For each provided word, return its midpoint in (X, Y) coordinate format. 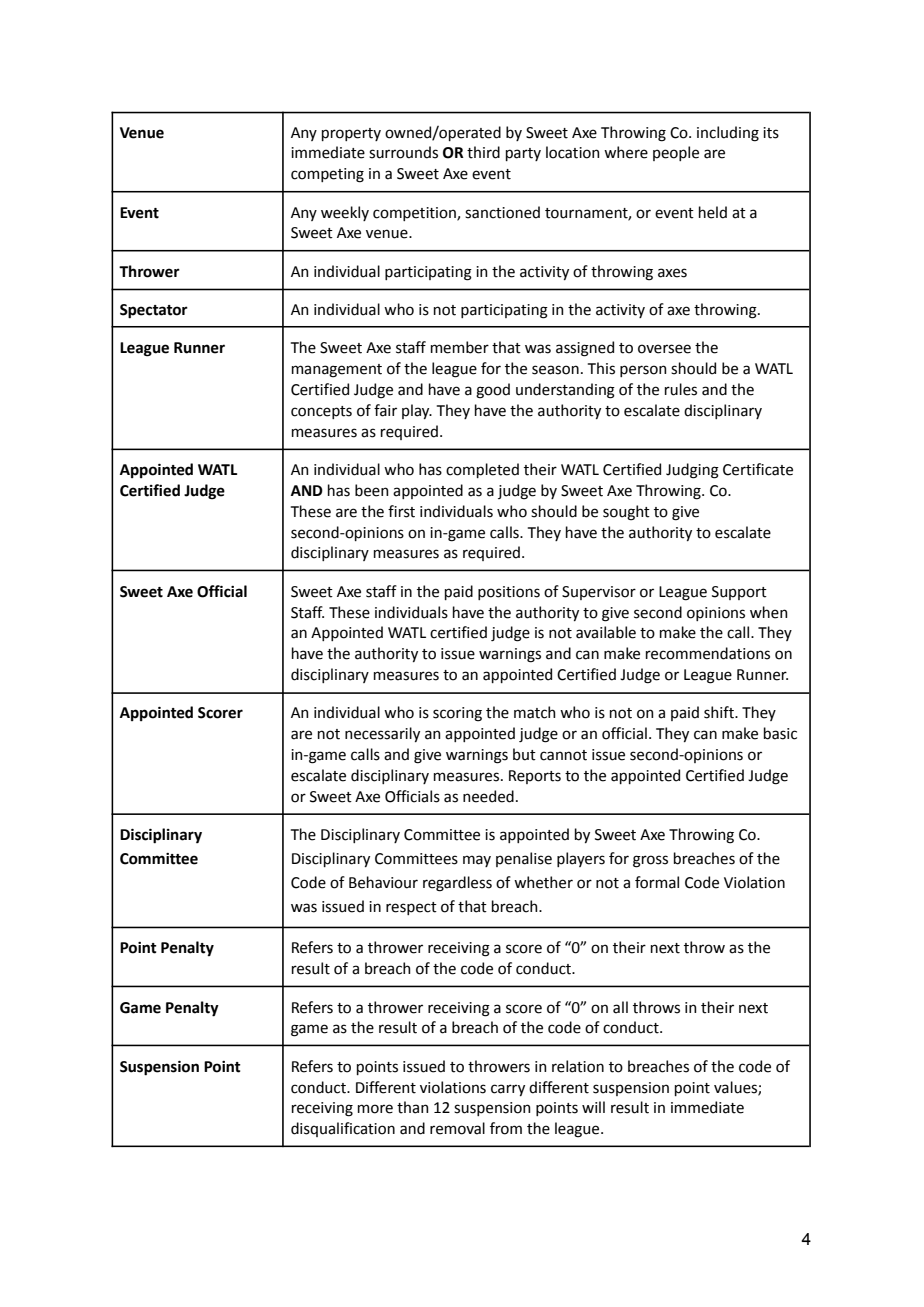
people (676, 153)
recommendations (708, 653)
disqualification (343, 1129)
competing (327, 175)
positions (509, 593)
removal (457, 1128)
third (483, 152)
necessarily (382, 734)
